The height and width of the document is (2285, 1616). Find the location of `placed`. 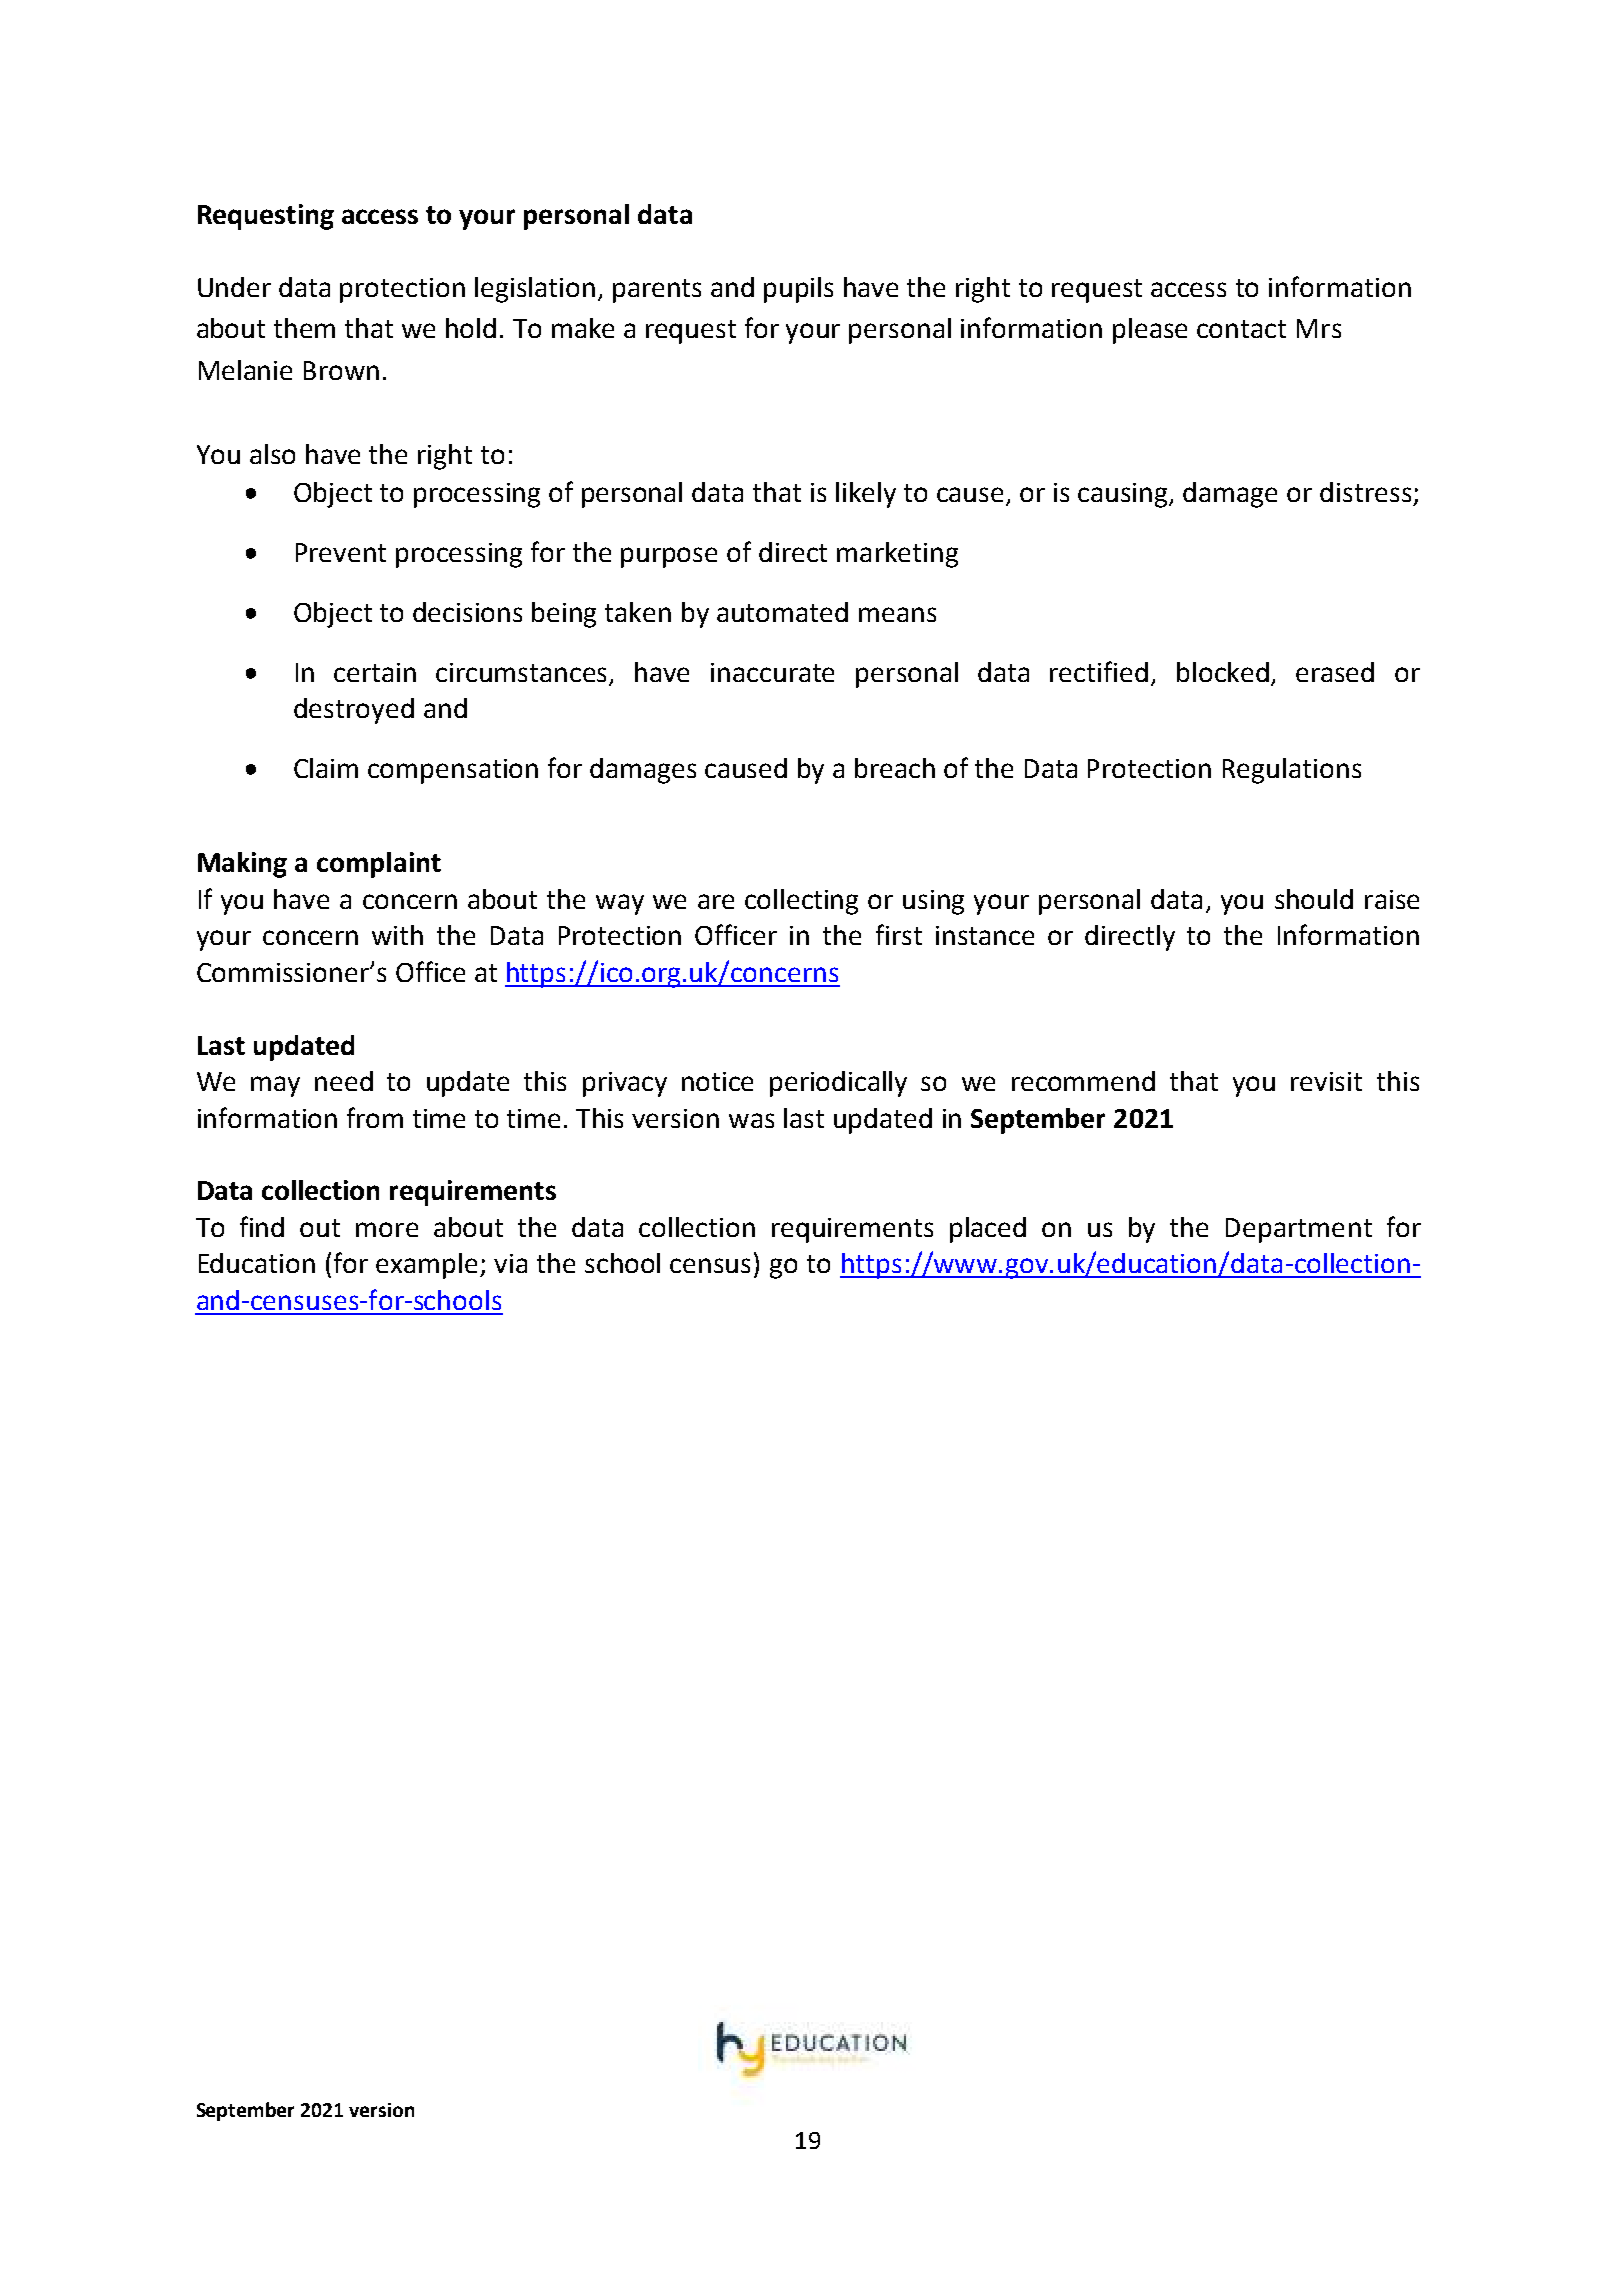

placed is located at coordinates (988, 1230).
